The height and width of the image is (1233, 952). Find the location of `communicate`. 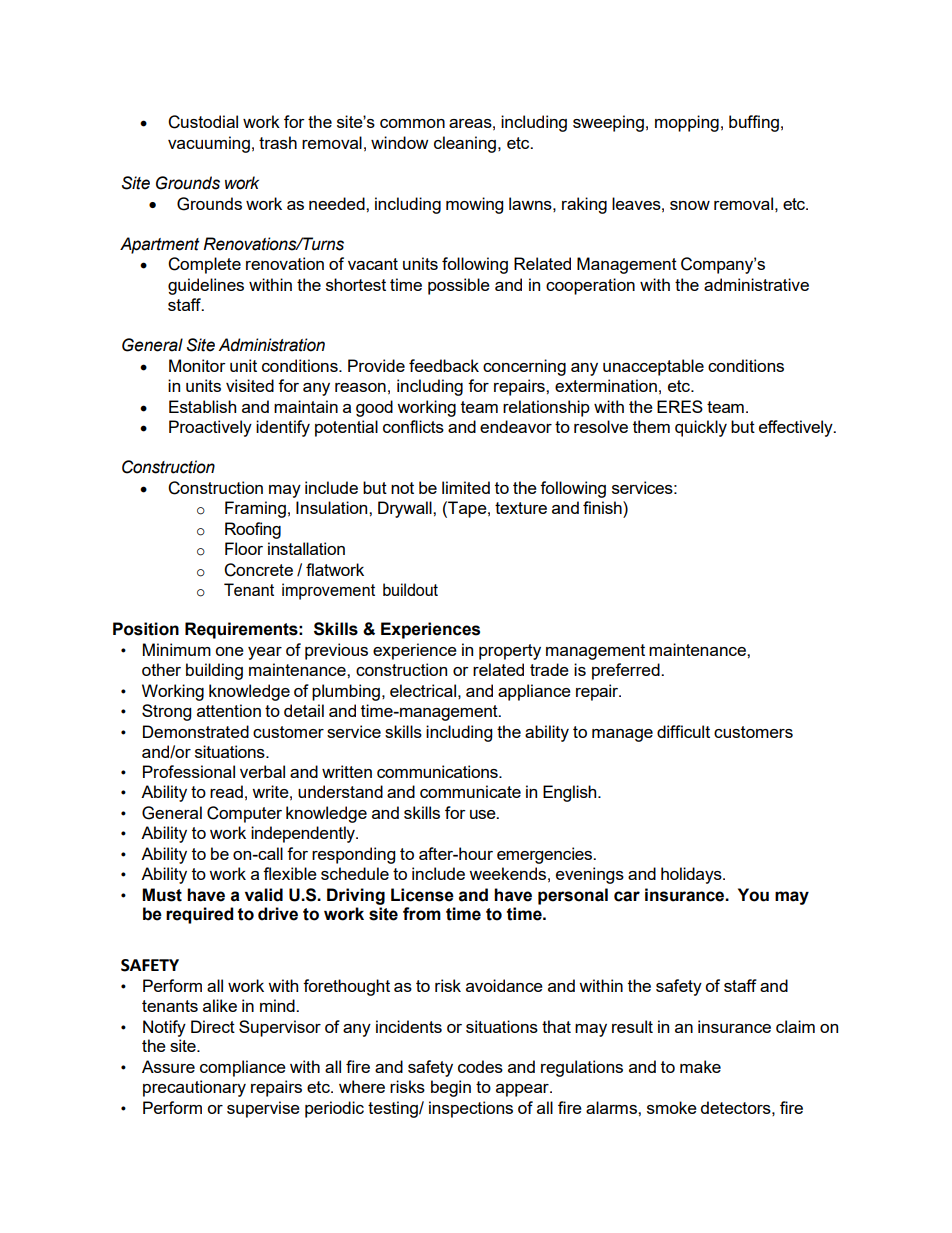

communicate is located at coordinates (470, 791).
